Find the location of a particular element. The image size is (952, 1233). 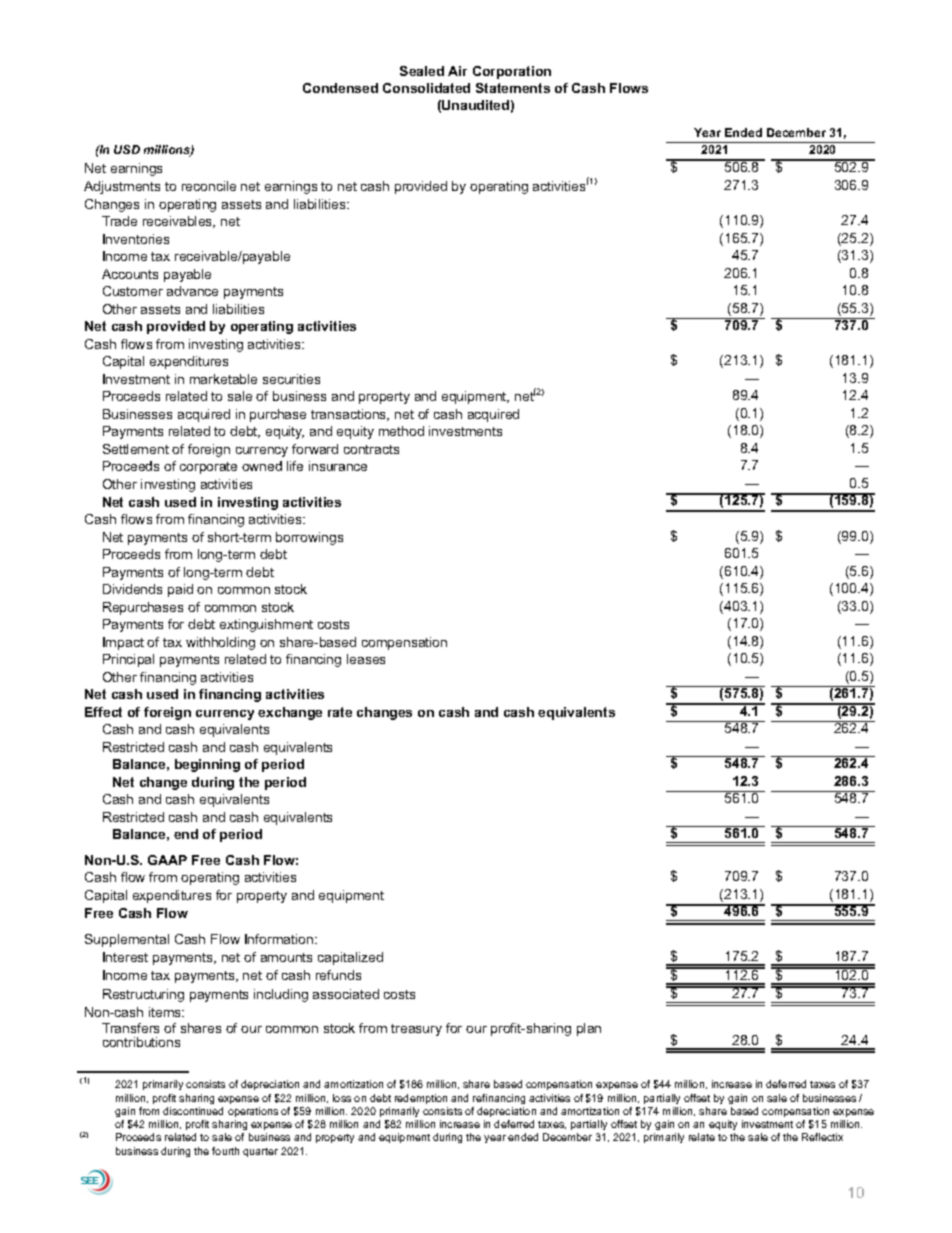

Condensed is located at coordinates (340, 88).
